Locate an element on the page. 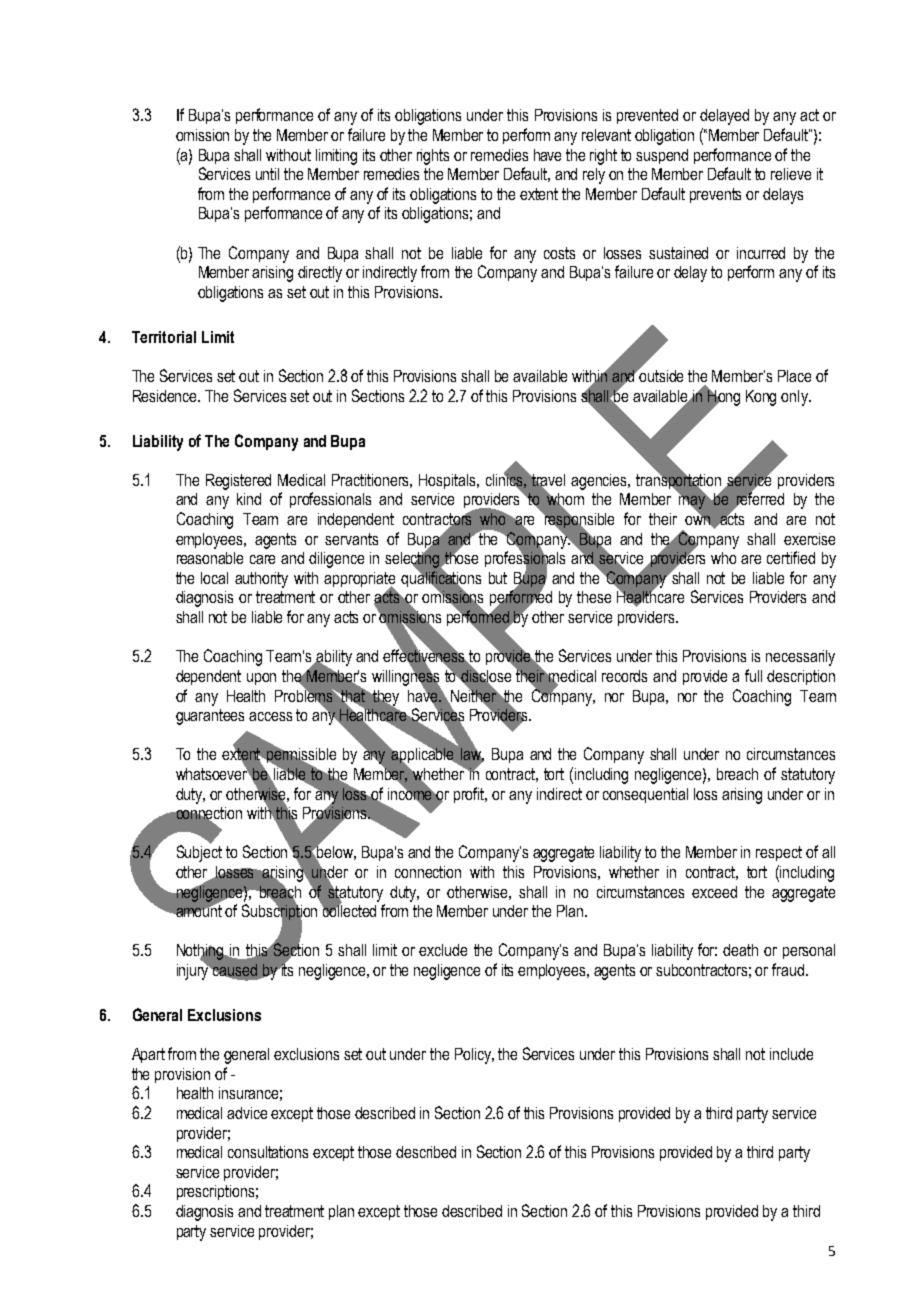 This image has width=924, height=1308. full is located at coordinates (753, 675).
